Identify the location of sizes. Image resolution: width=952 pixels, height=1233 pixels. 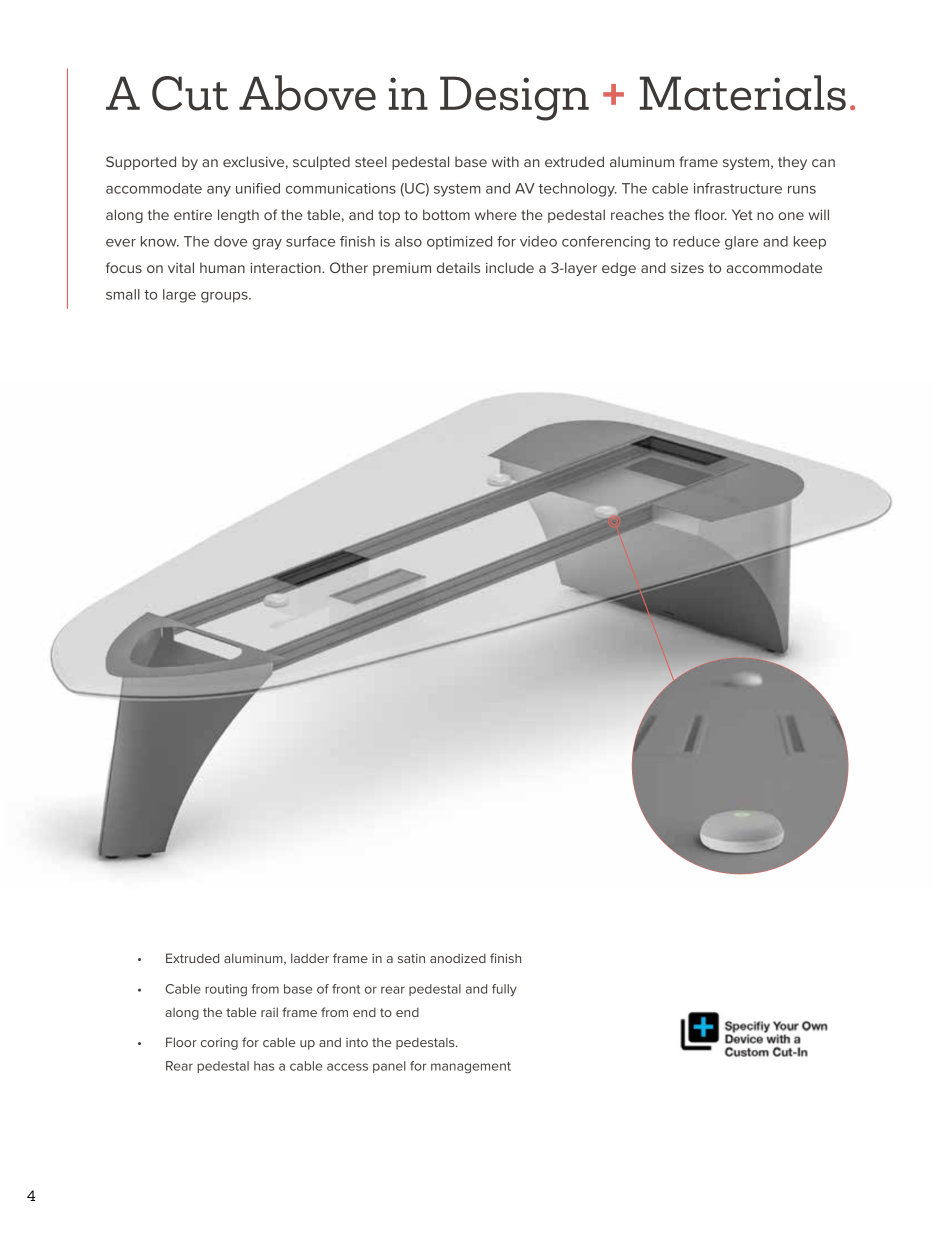
(687, 267).
